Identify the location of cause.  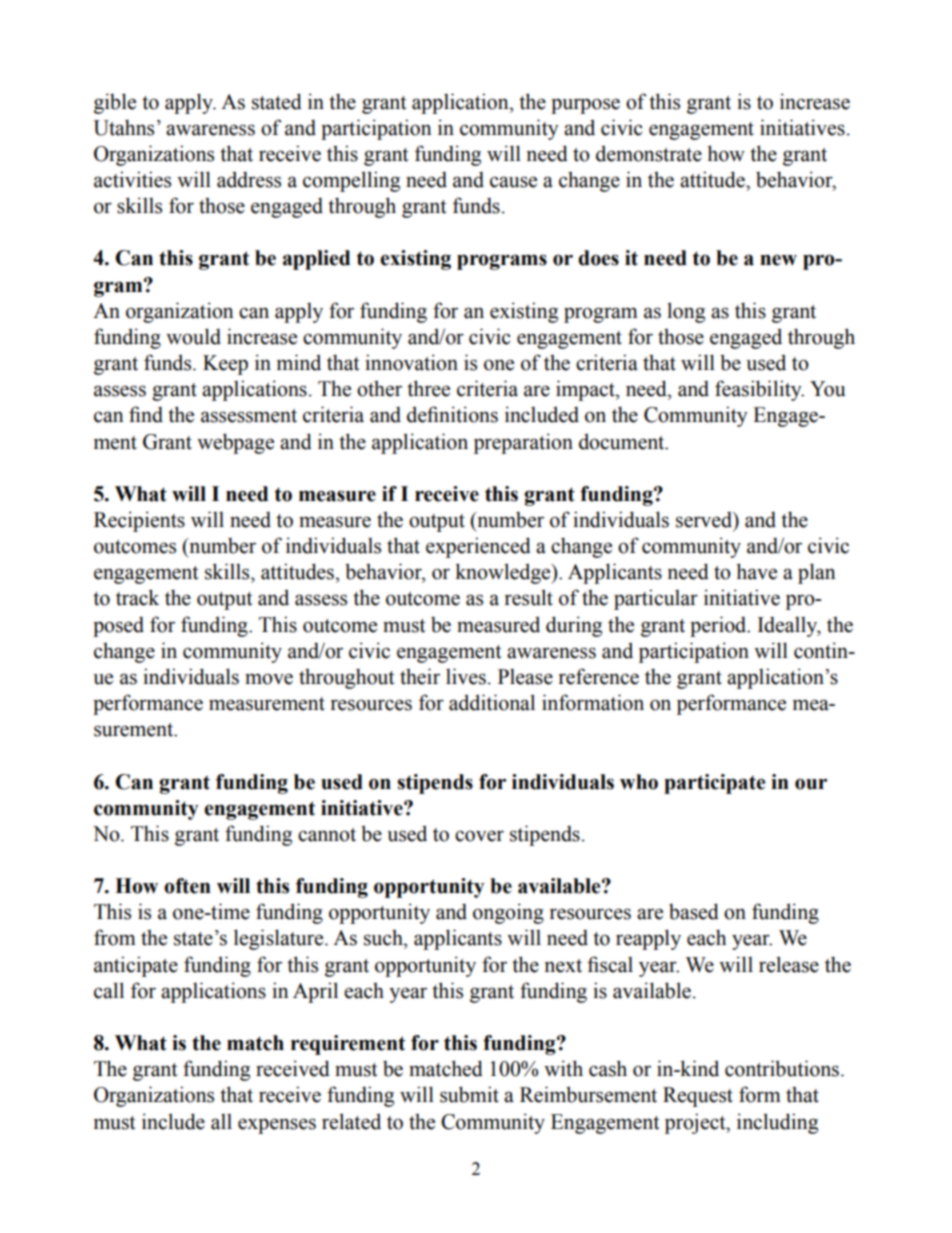
(513, 182).
